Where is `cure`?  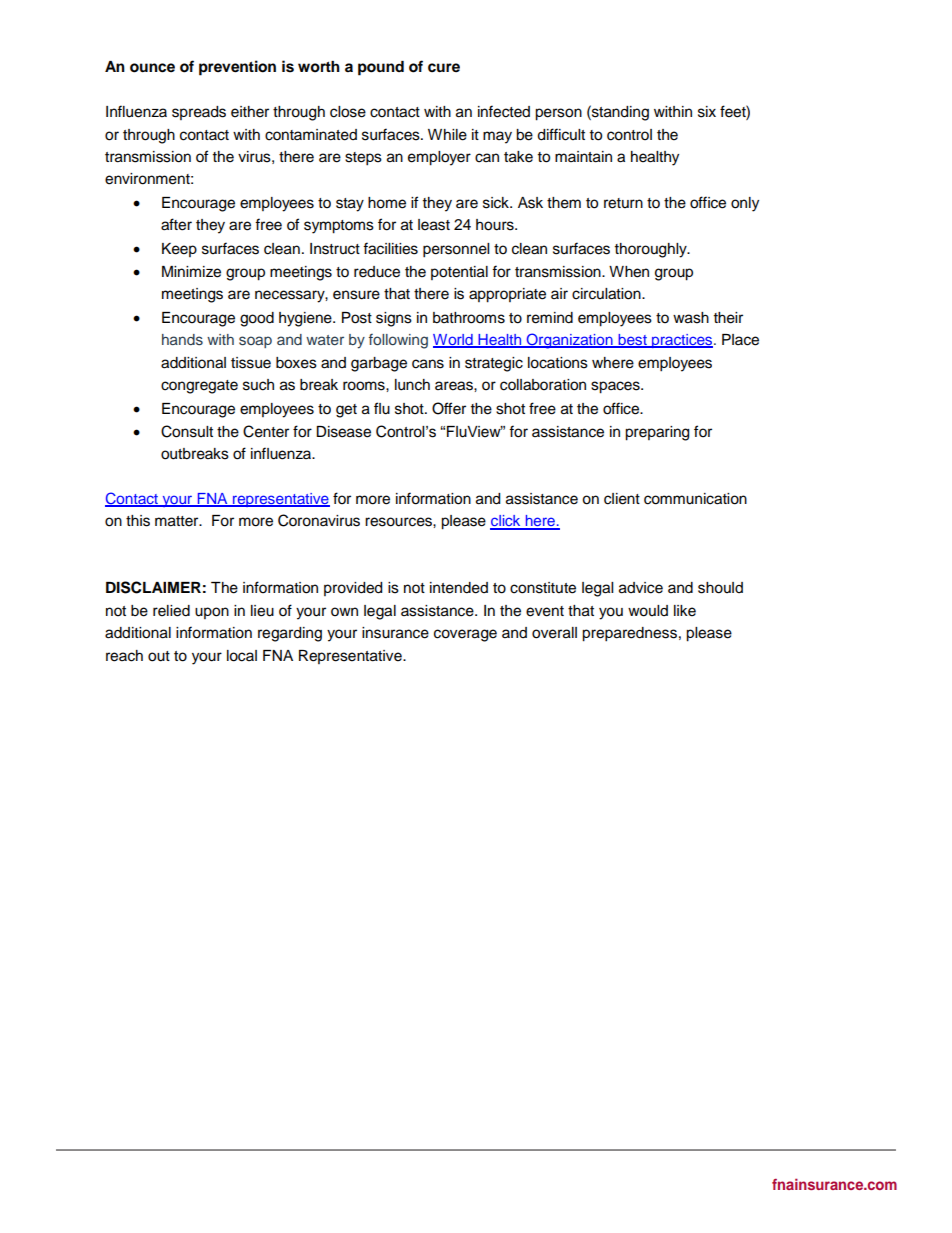
cure is located at coordinates (444, 68).
